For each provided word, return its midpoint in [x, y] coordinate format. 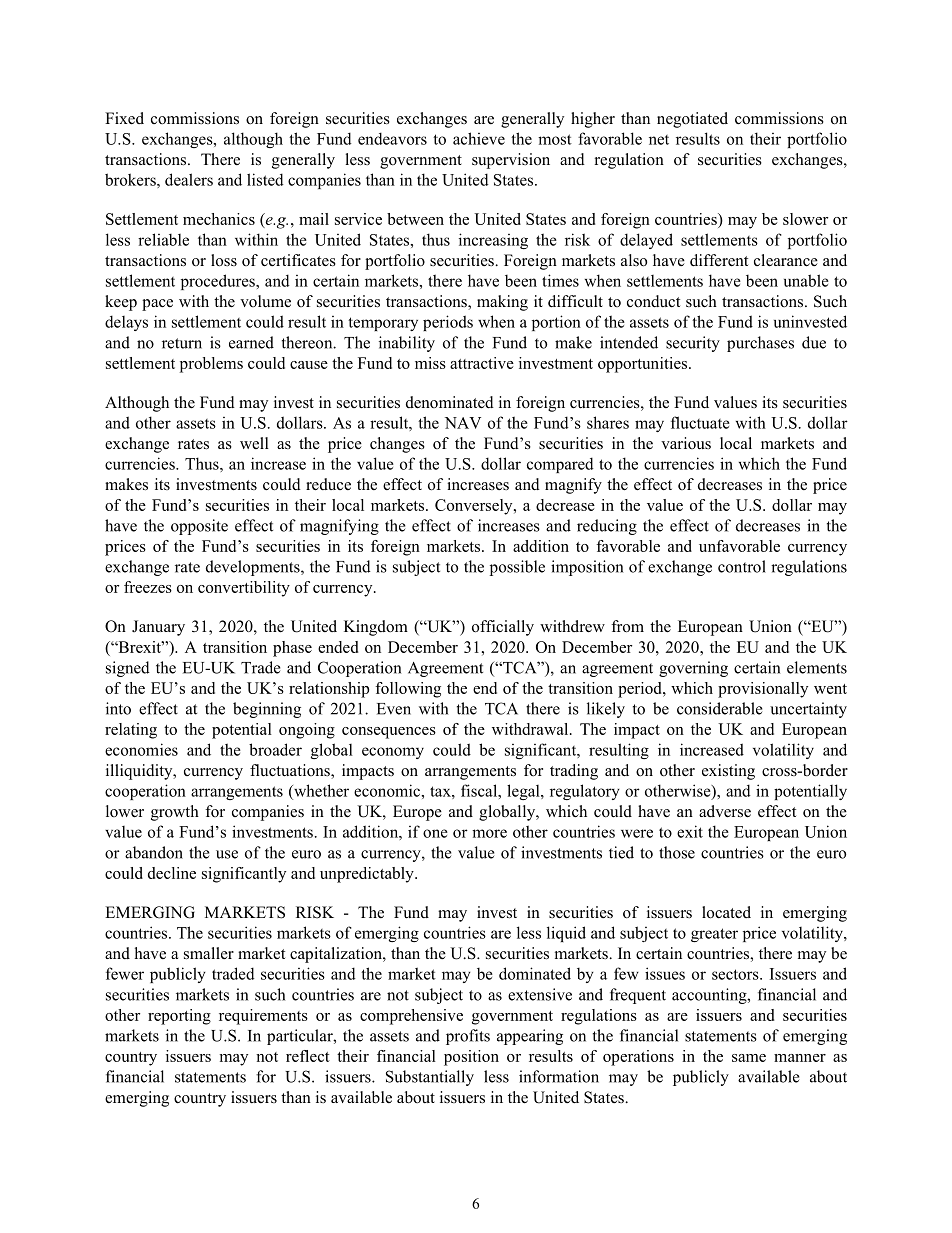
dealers [189, 179]
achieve [479, 138]
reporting [179, 1017]
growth [175, 813]
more [489, 833]
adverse [725, 811]
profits [468, 1037]
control [742, 566]
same [749, 1058]
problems [211, 365]
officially [503, 628]
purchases [760, 344]
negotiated [692, 120]
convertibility [244, 589]
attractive [482, 363]
